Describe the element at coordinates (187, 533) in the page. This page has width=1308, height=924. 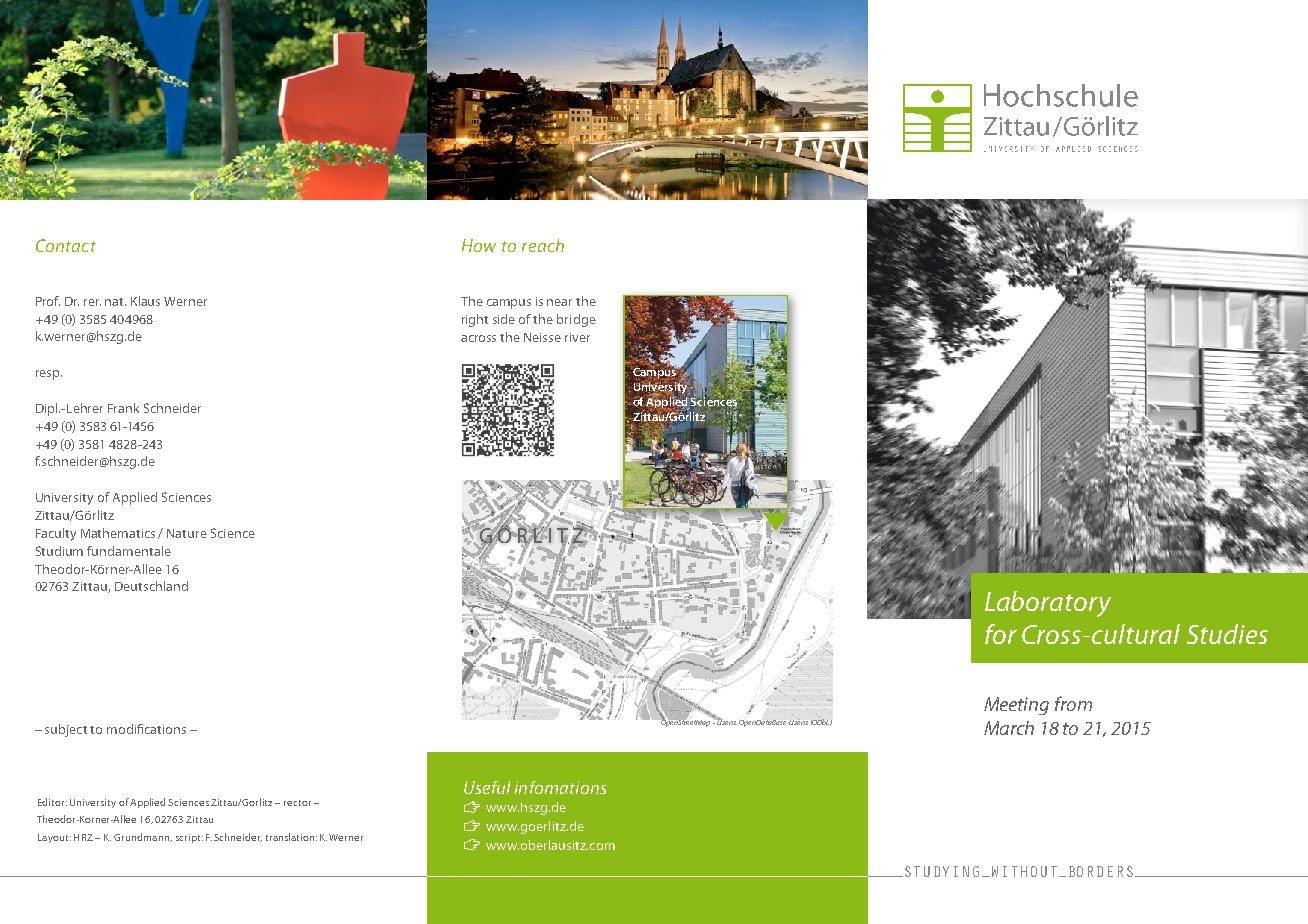
I see `Nature` at that location.
